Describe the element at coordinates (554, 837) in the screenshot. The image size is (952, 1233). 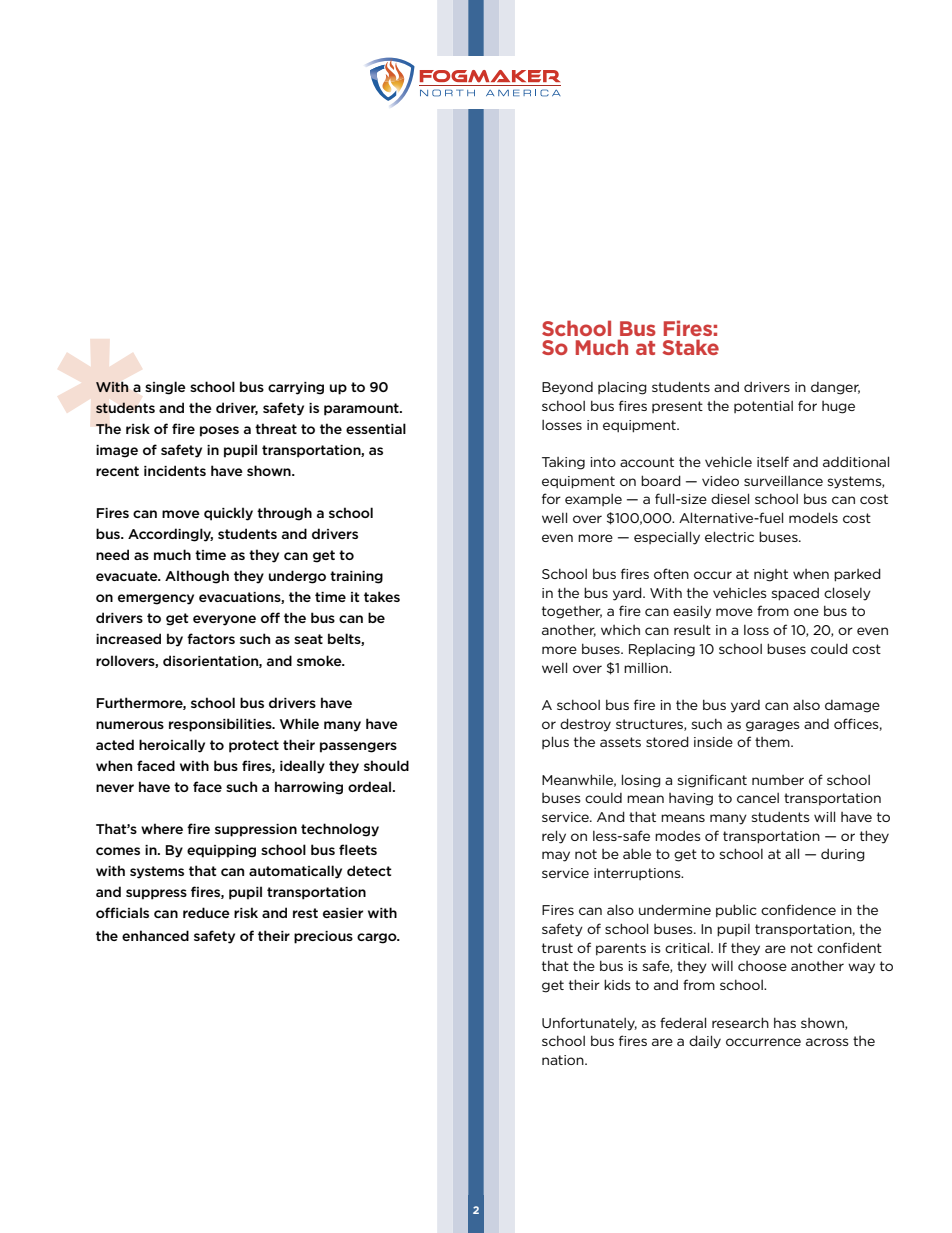
I see `rely` at that location.
